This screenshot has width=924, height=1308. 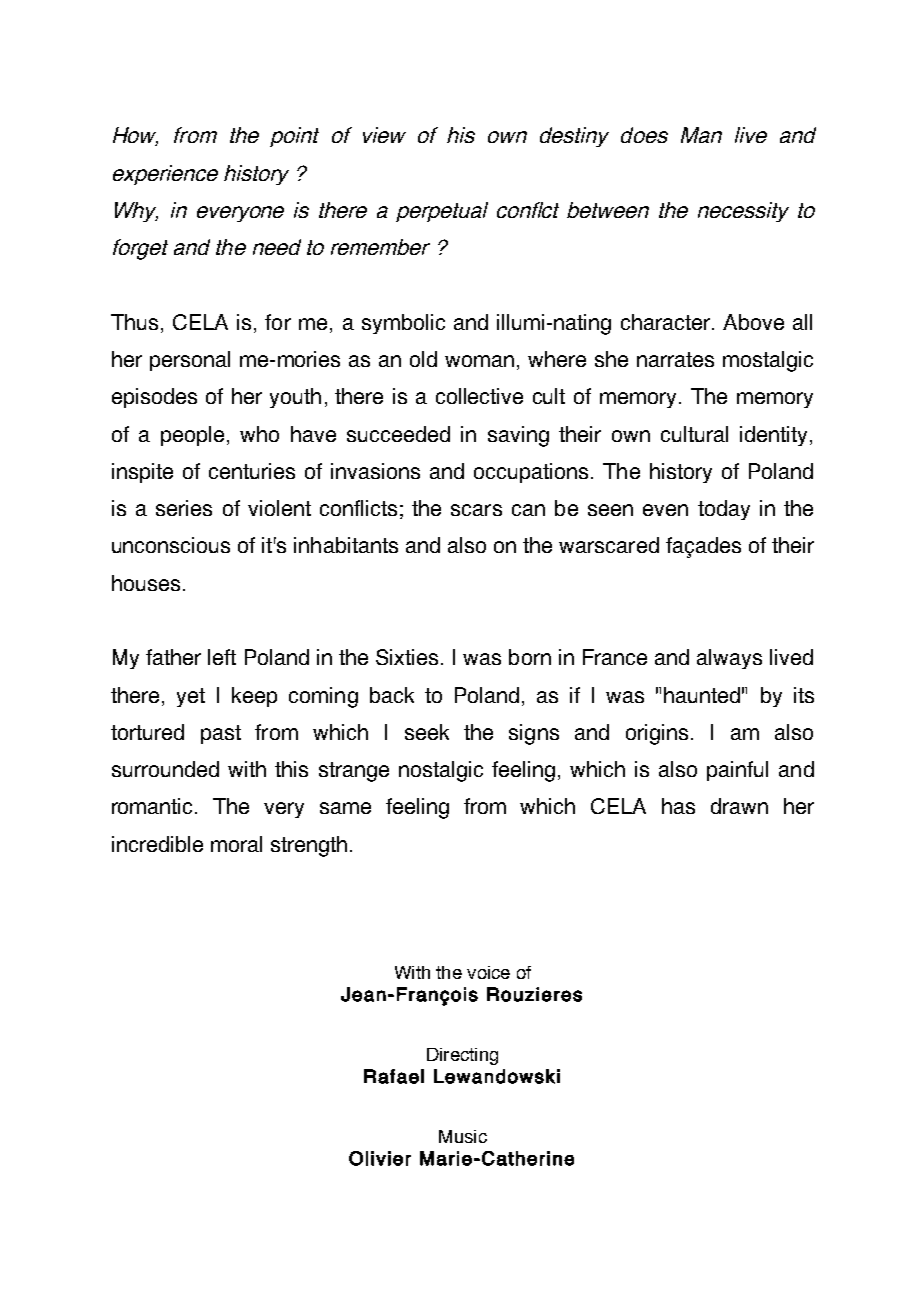 What do you see at coordinates (488, 972) in the screenshot?
I see `voice` at bounding box center [488, 972].
